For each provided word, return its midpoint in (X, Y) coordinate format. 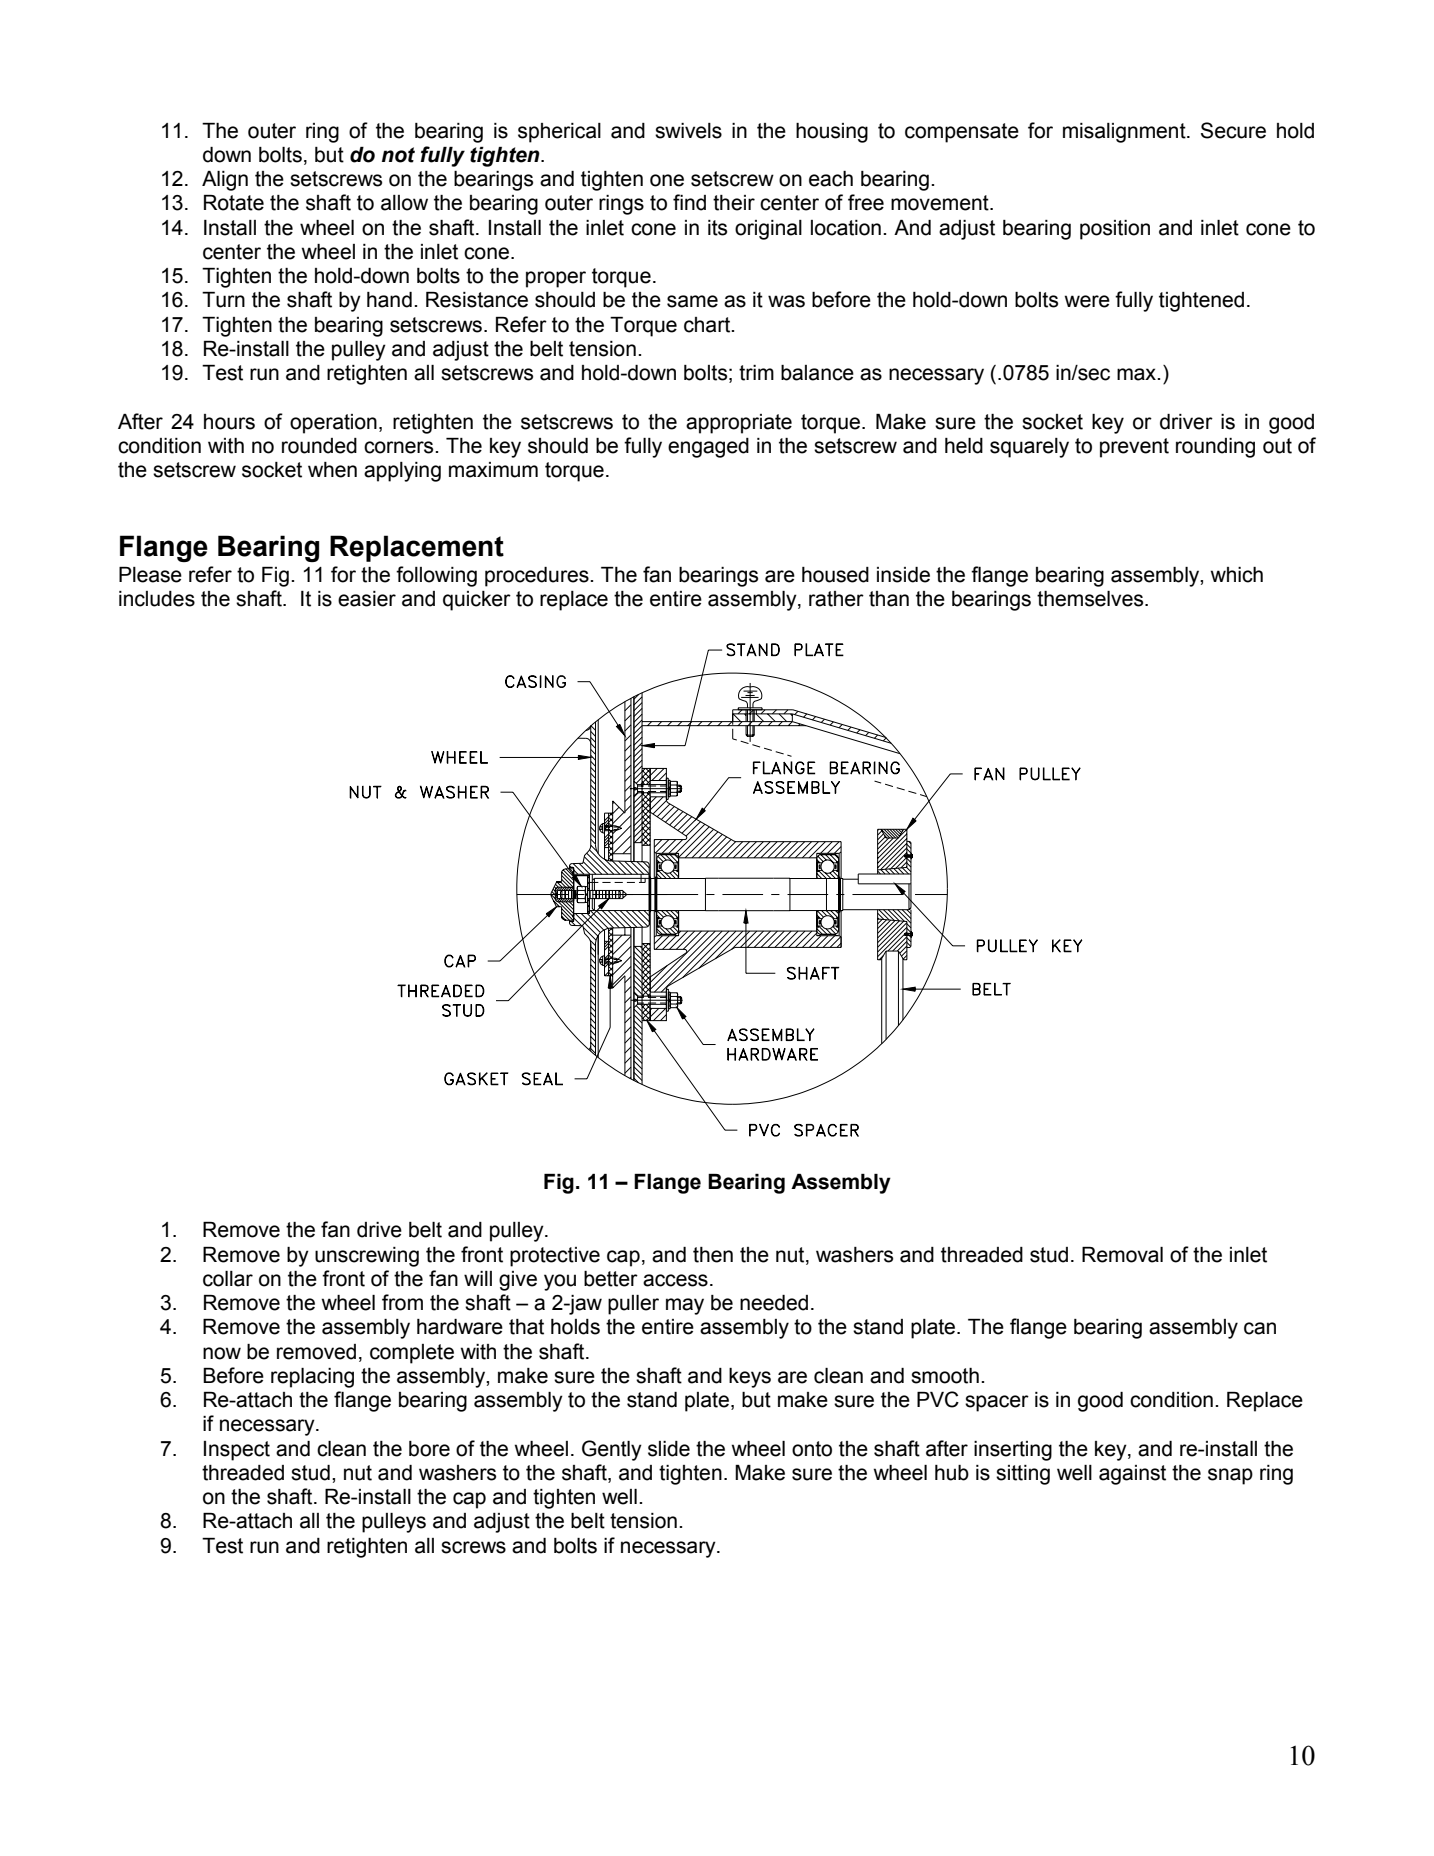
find (689, 202)
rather (836, 599)
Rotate (234, 203)
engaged (708, 448)
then (713, 1255)
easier (367, 599)
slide (669, 1449)
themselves (1091, 599)
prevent (1134, 448)
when (332, 470)
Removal (1122, 1255)
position (1115, 230)
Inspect (237, 1451)
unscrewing (367, 1257)
